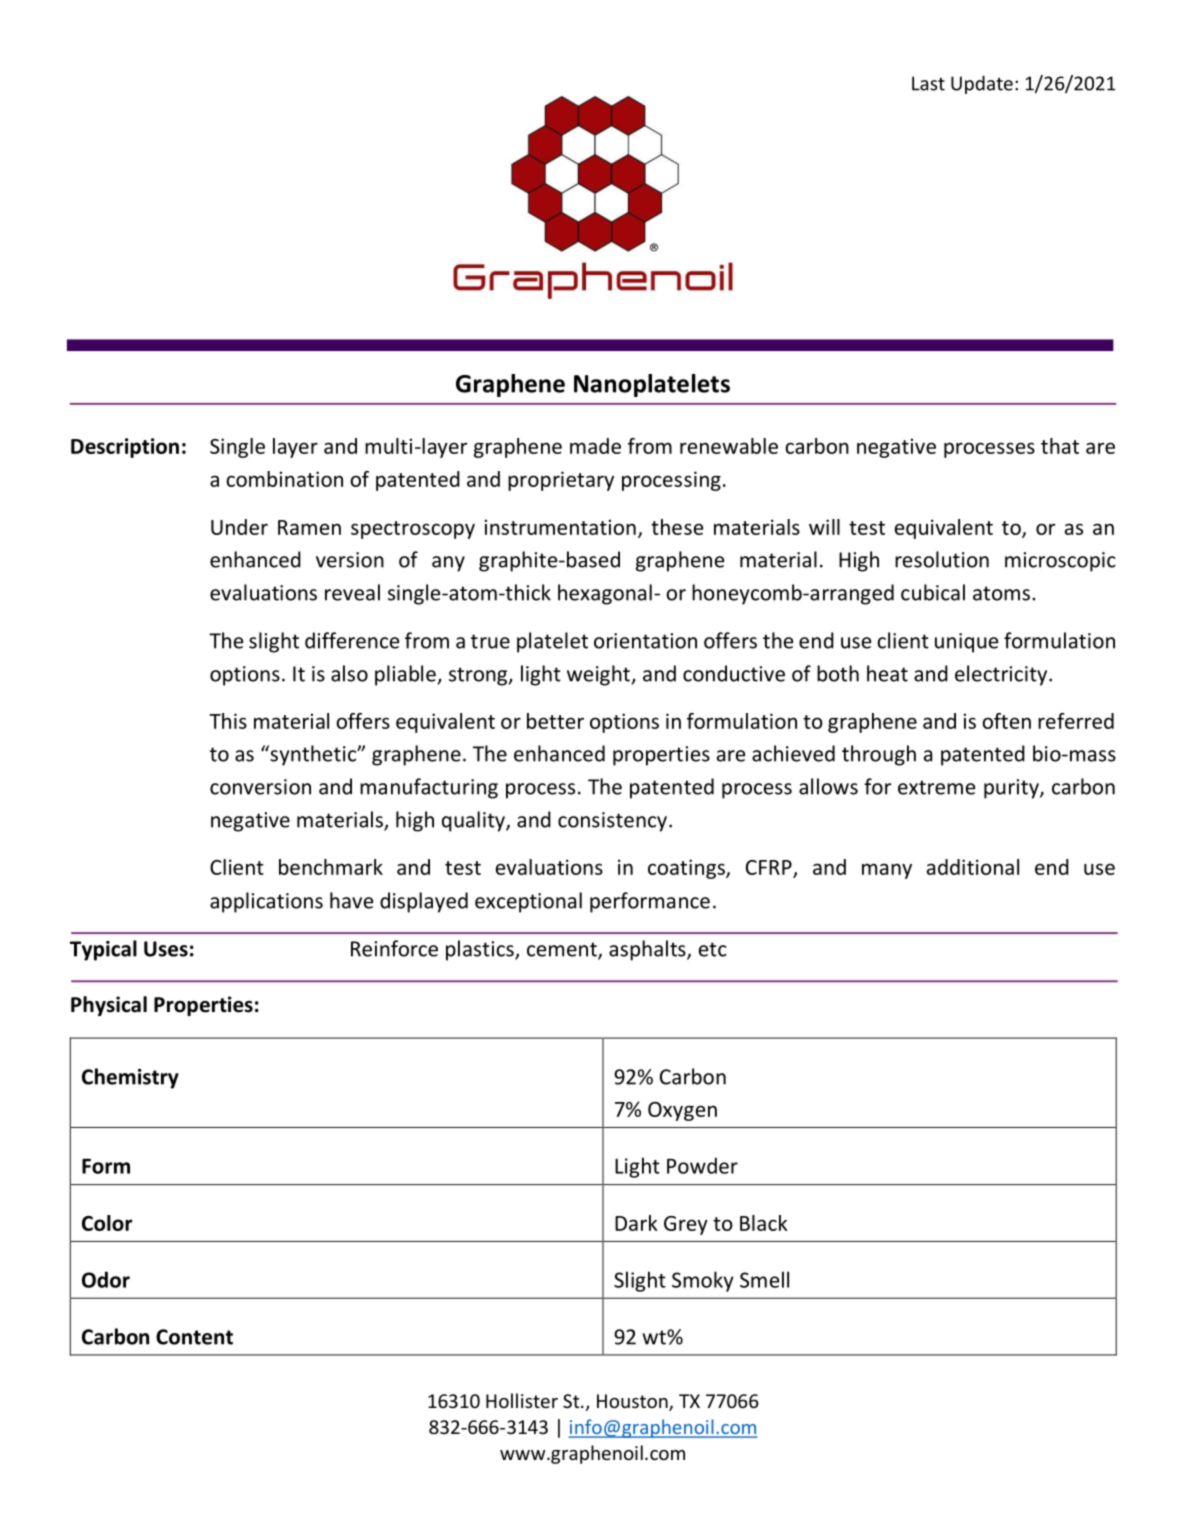  I want to click on Description, so click(125, 448).
